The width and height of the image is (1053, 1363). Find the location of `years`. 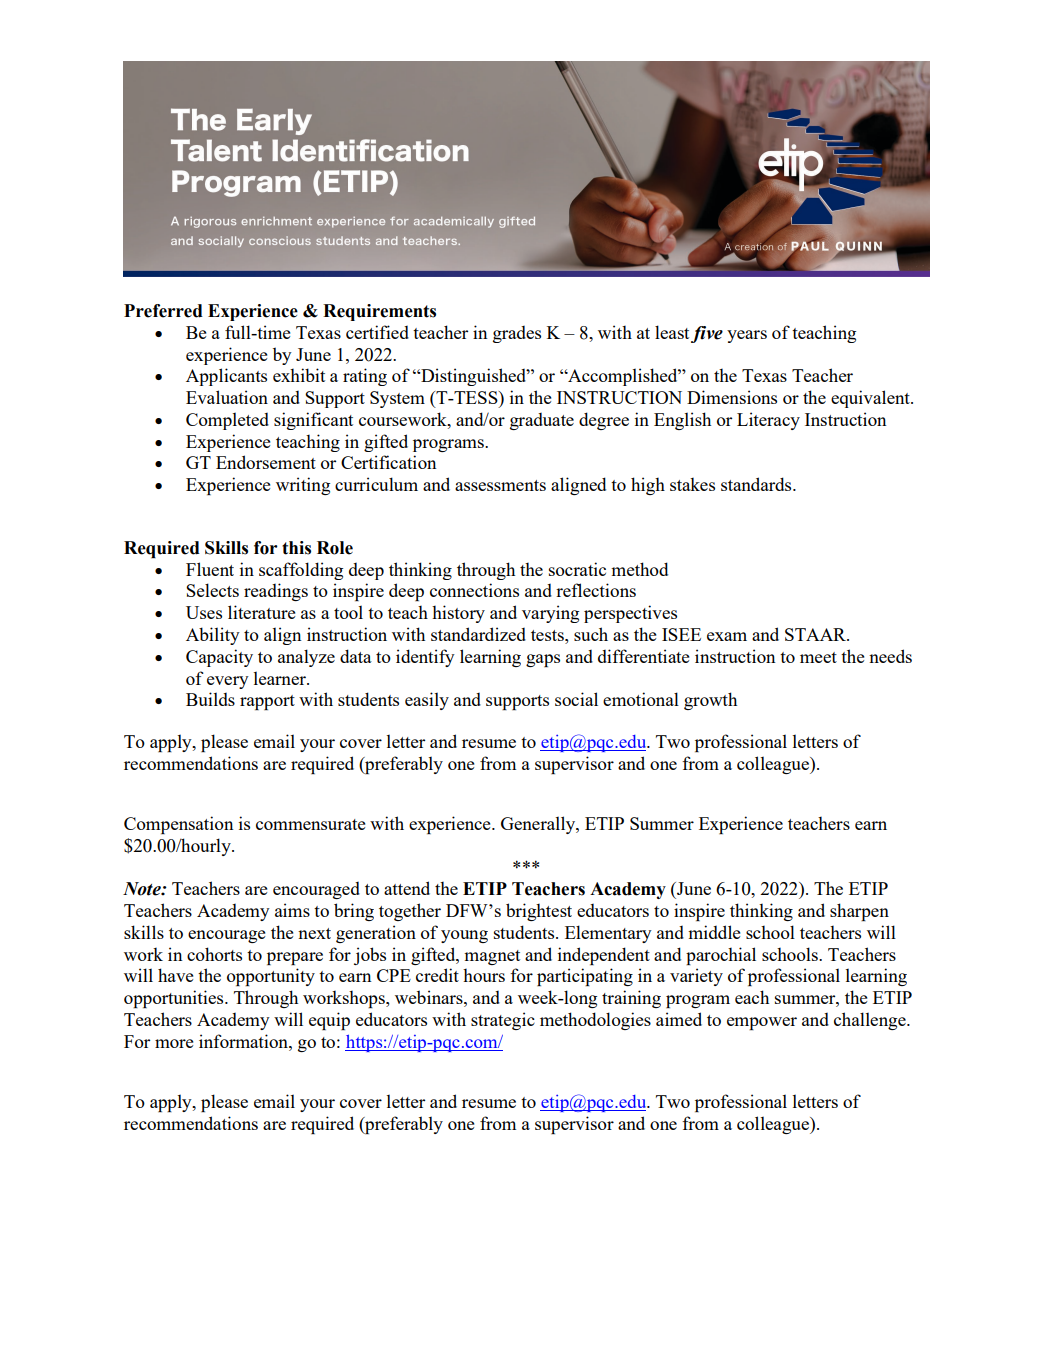

years is located at coordinates (747, 336).
